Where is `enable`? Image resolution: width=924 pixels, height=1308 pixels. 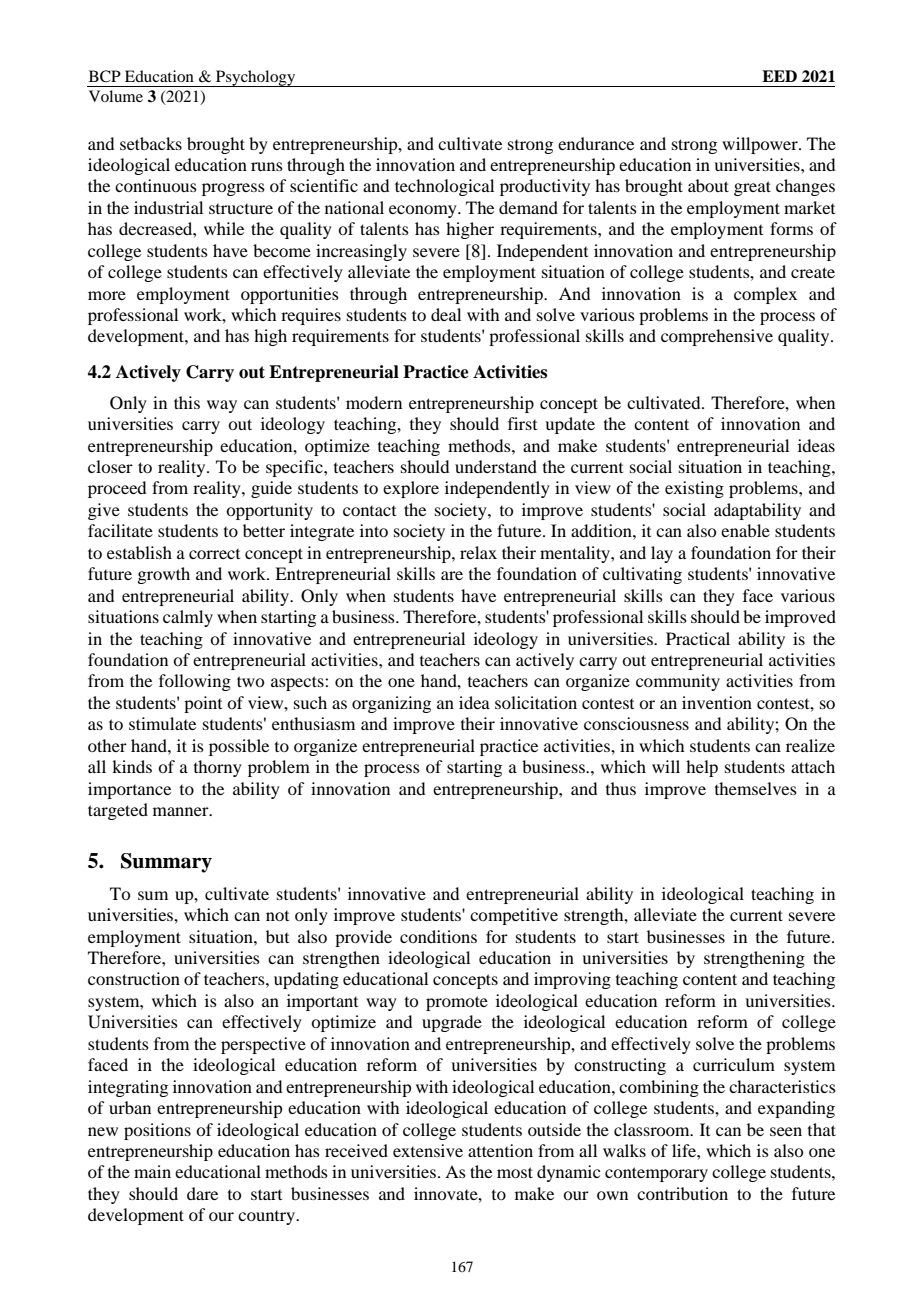
enable is located at coordinates (745, 530).
